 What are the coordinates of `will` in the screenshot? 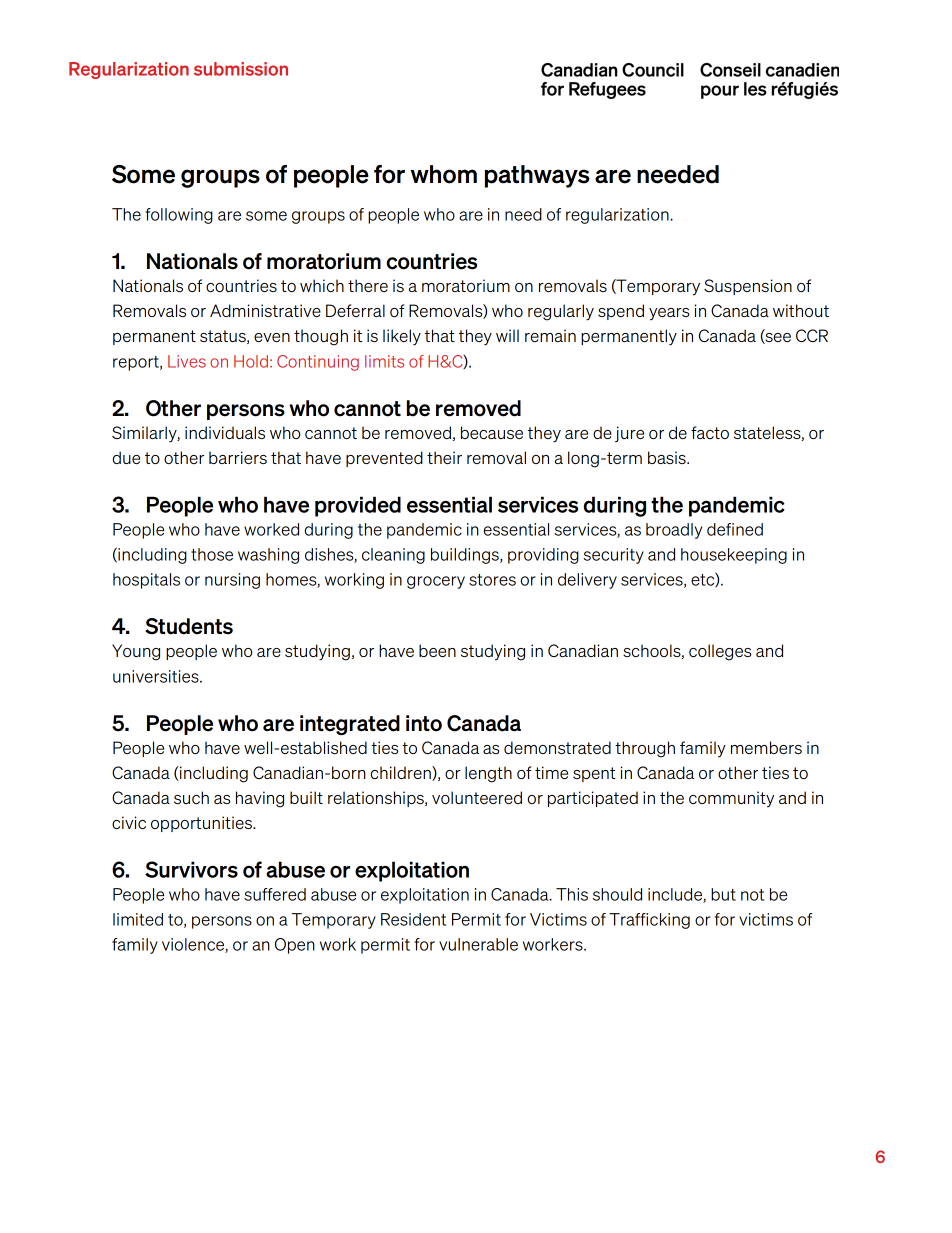 It's located at (507, 335).
